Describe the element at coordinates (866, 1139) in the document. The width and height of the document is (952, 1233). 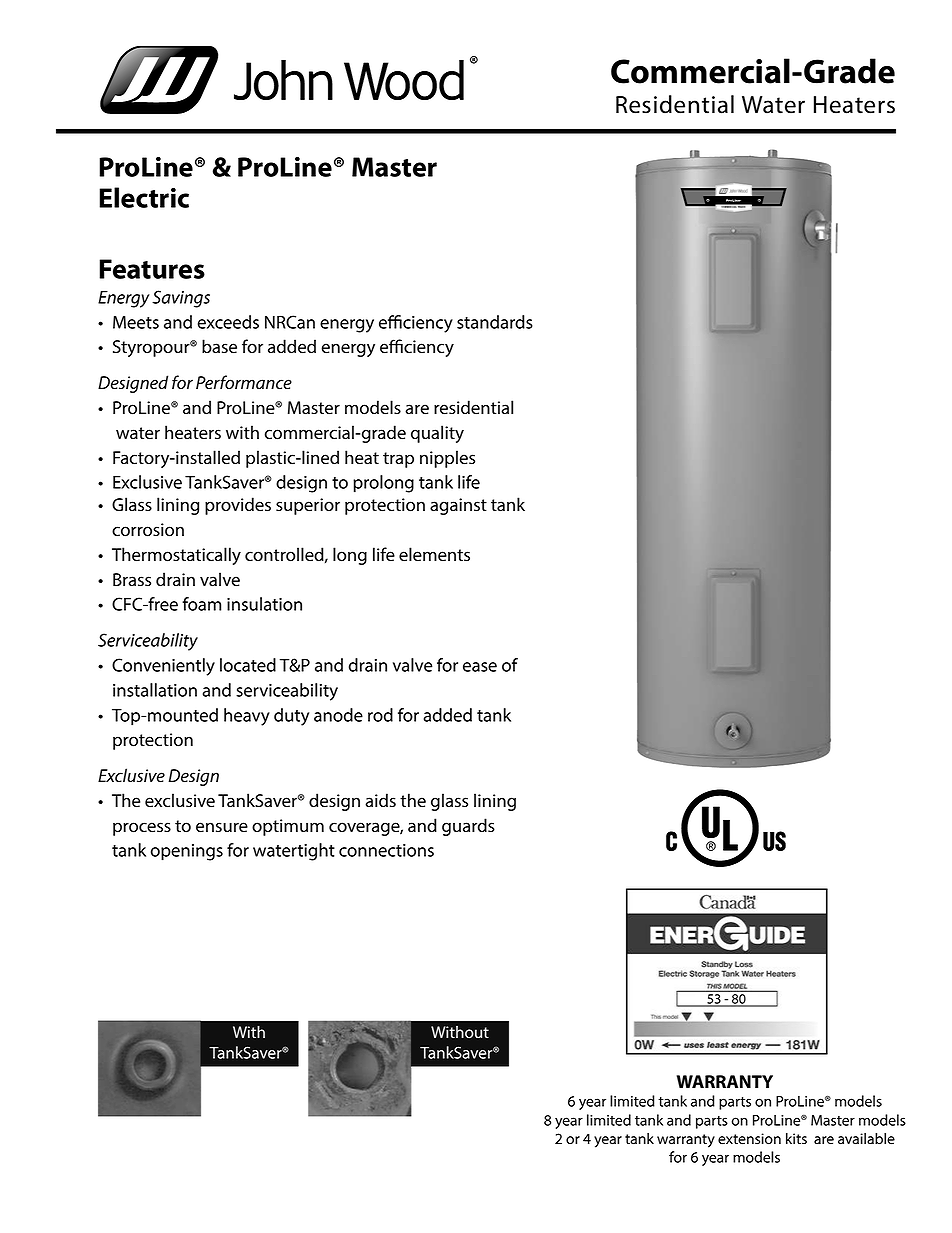
I see `available` at that location.
